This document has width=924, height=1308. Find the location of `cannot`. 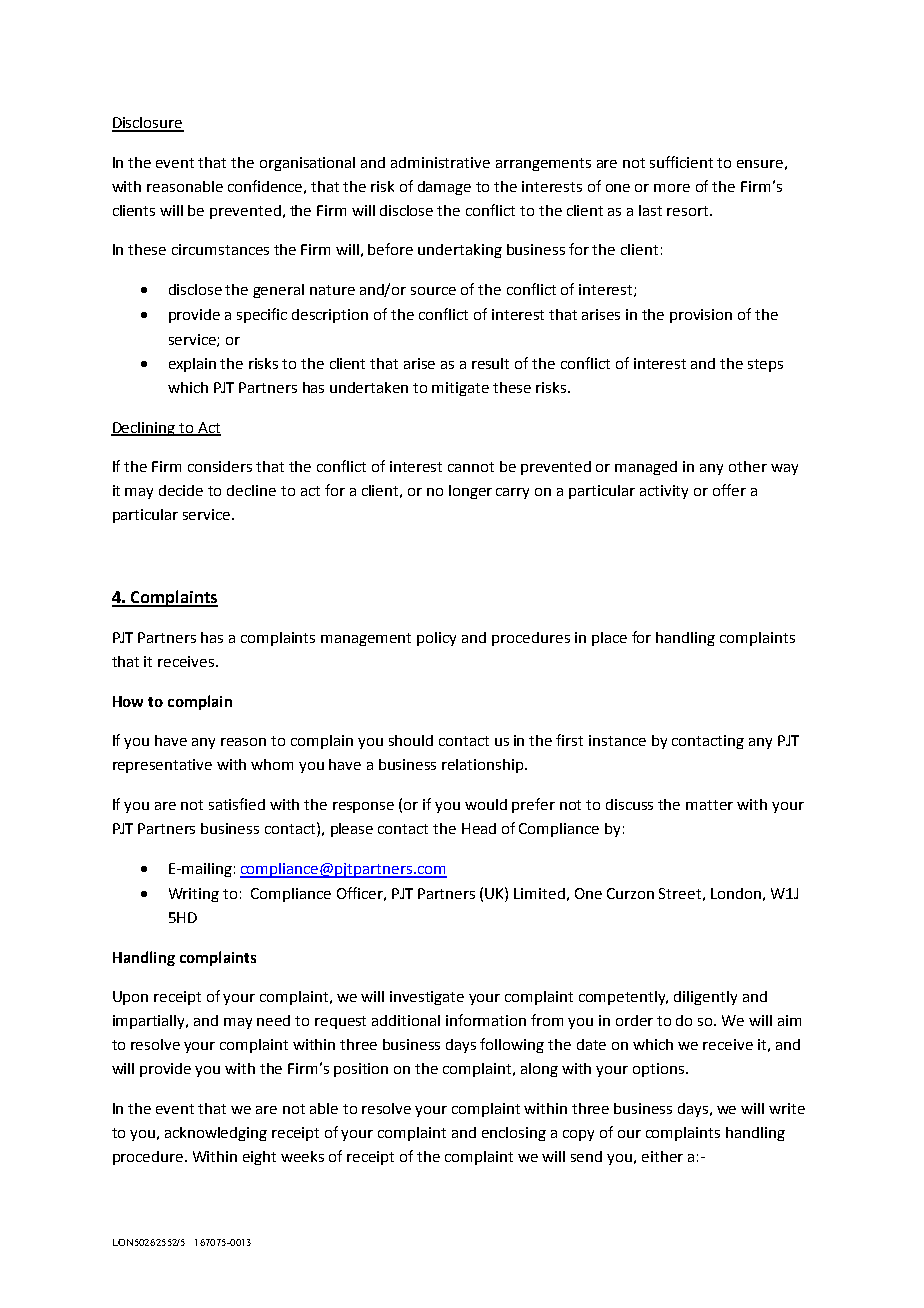

cannot is located at coordinates (471, 467).
